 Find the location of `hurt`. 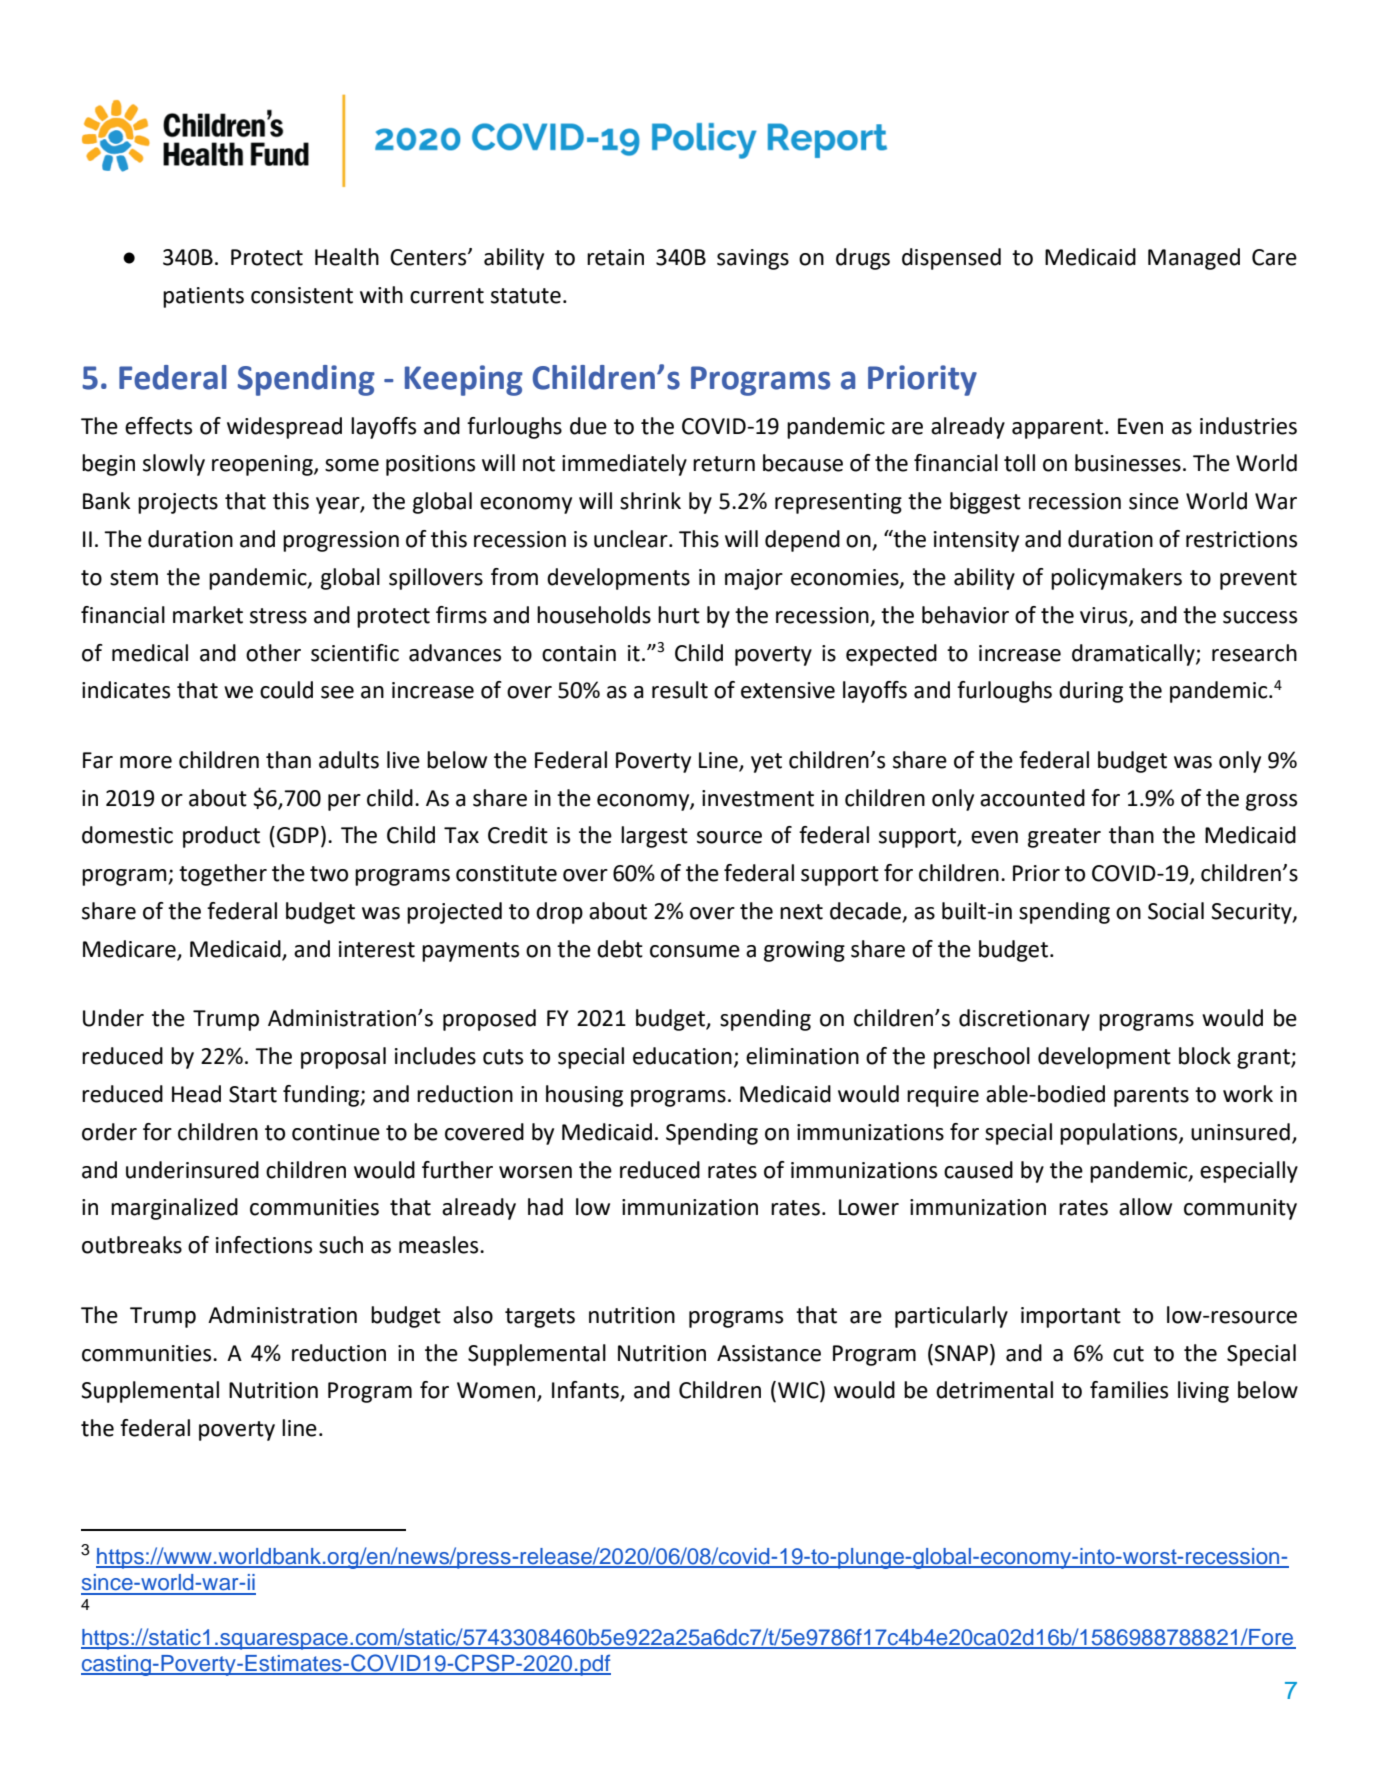

hurt is located at coordinates (679, 615).
